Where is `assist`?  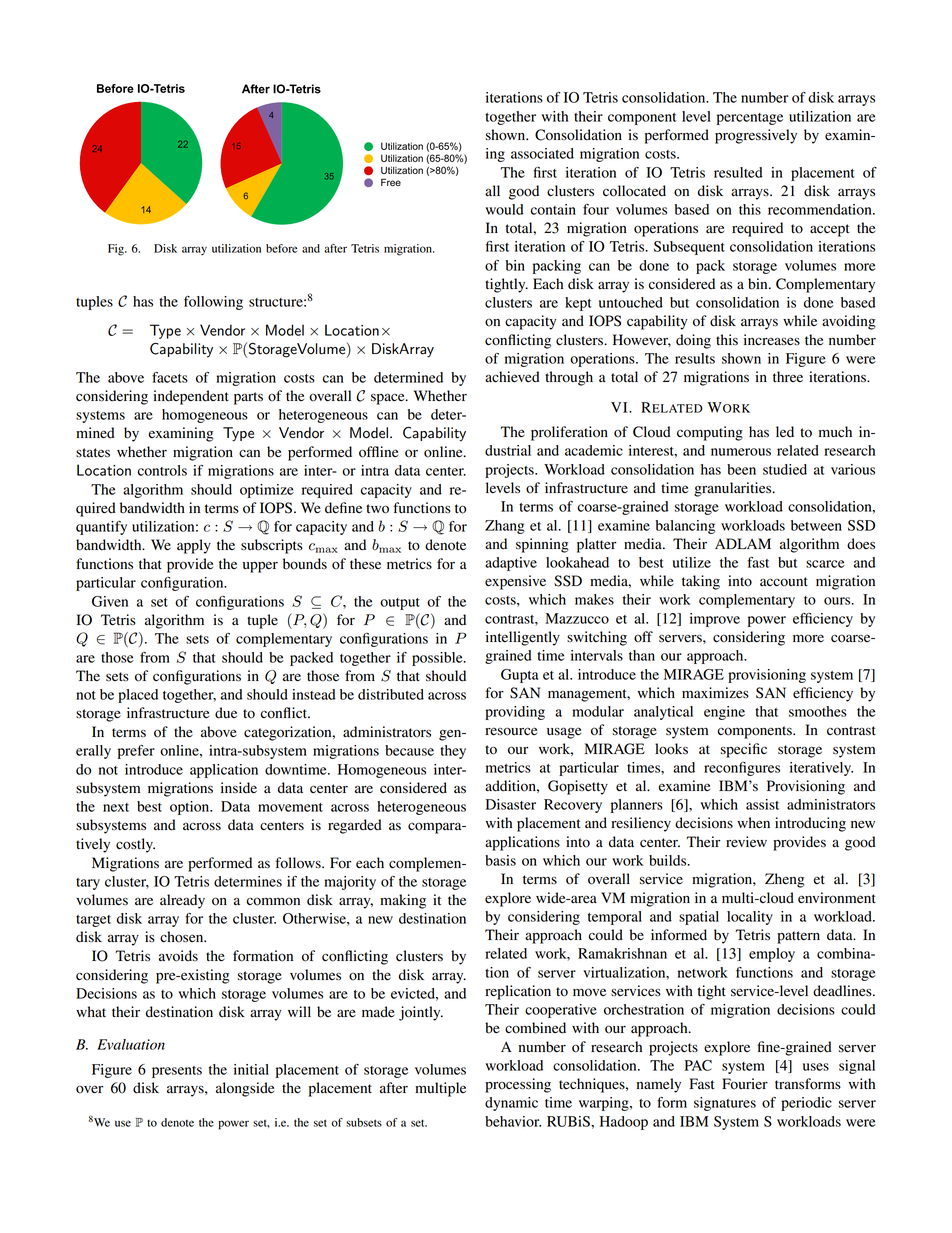
assist is located at coordinates (762, 804).
